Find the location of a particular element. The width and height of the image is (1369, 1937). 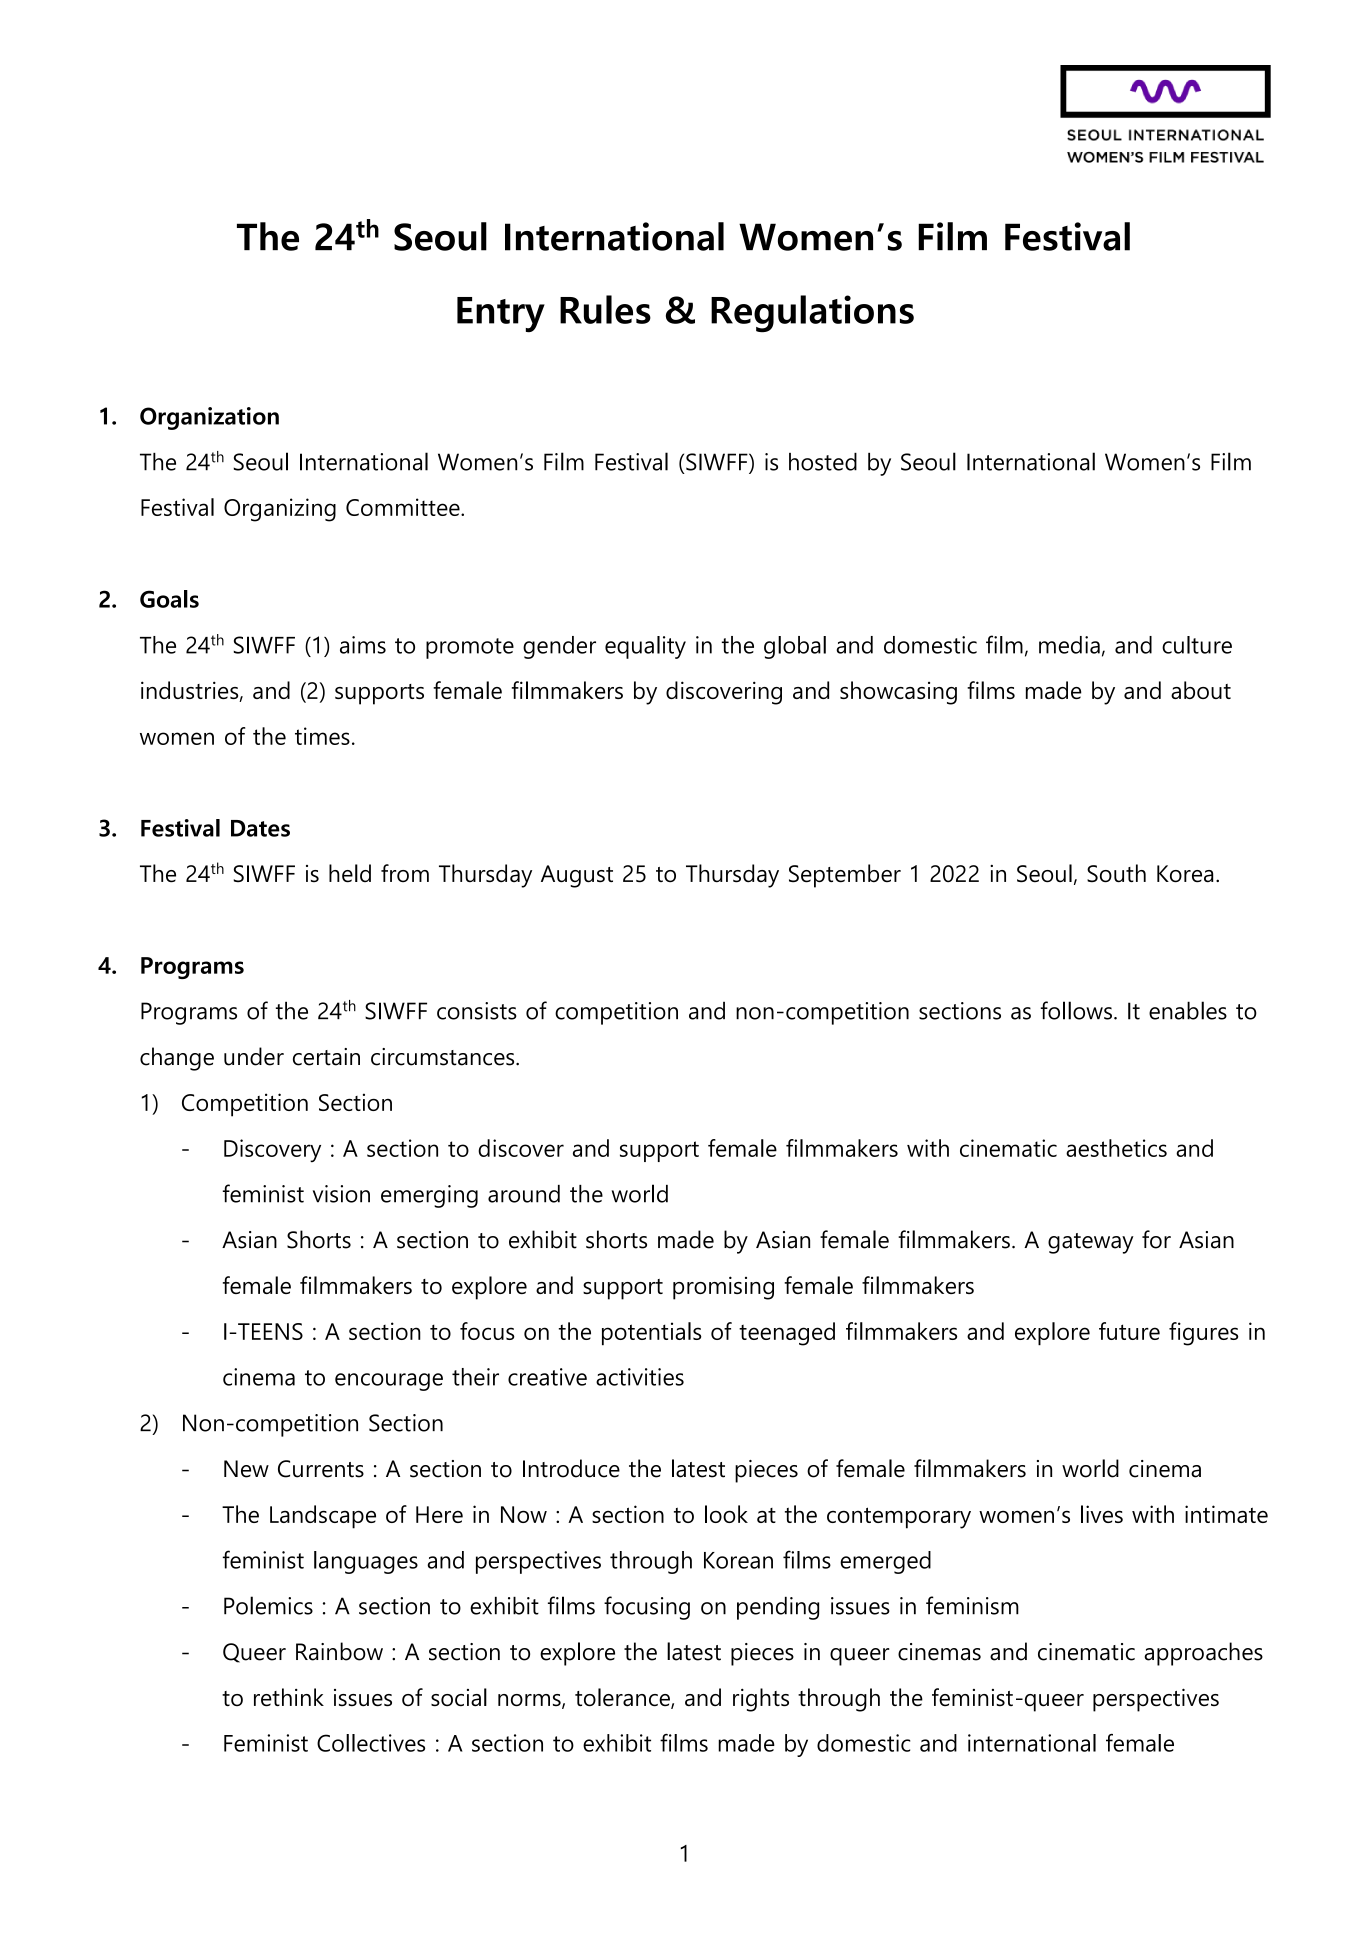

Rules is located at coordinates (605, 309).
